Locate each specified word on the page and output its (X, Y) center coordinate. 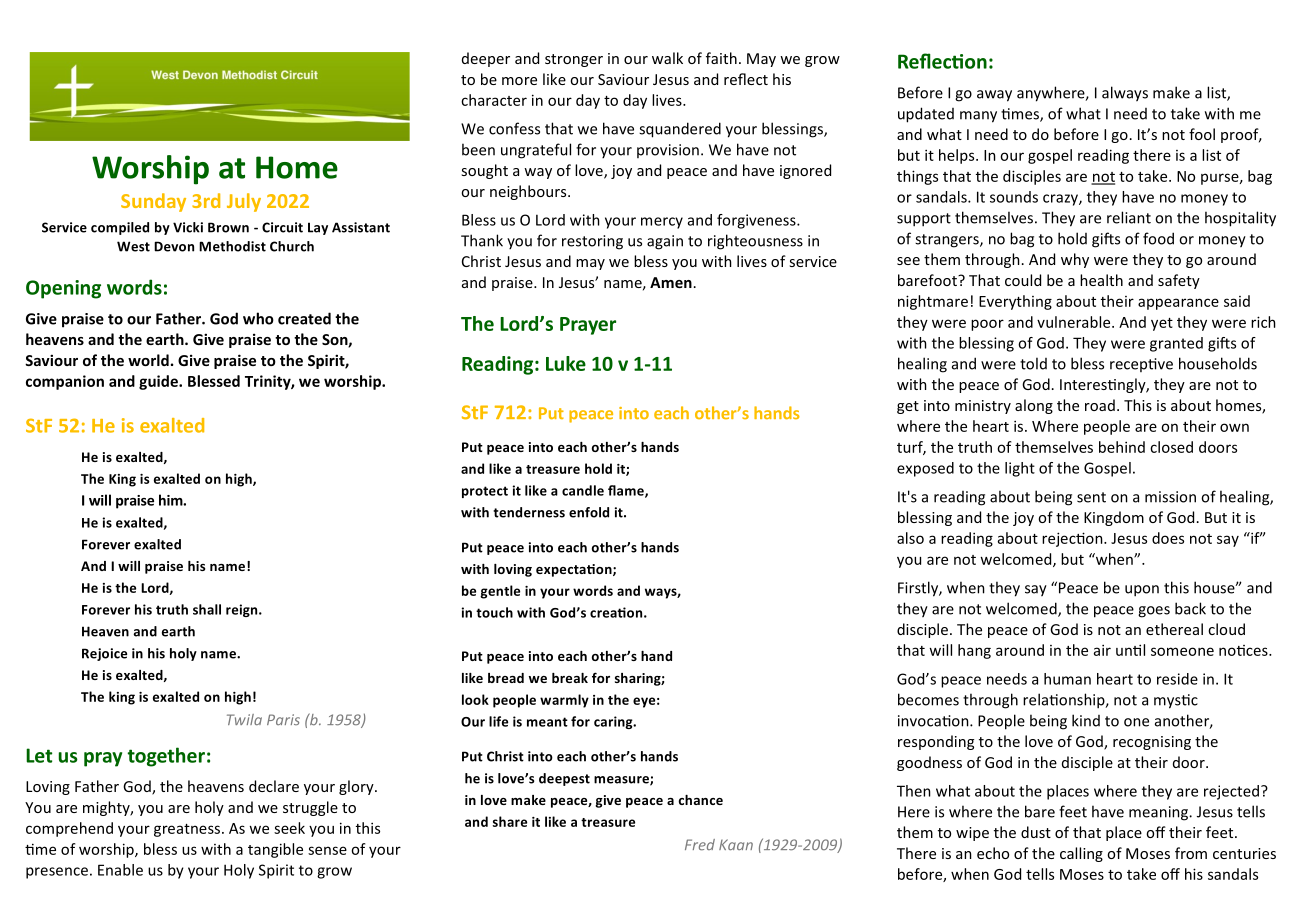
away (994, 96)
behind (1122, 447)
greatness (187, 830)
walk (667, 58)
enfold (589, 512)
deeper (486, 59)
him (171, 500)
